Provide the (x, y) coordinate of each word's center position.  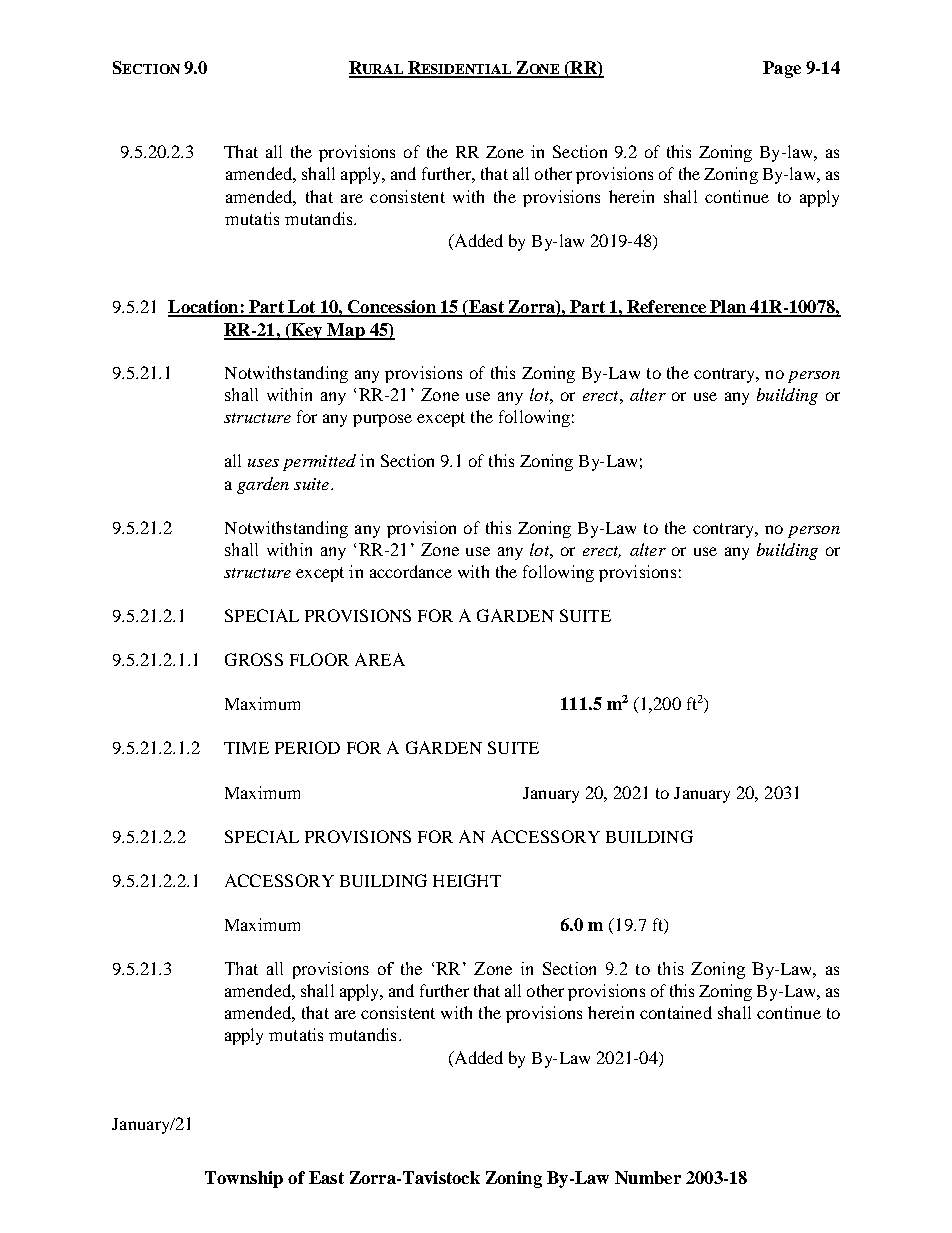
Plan (728, 308)
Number (648, 1177)
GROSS (254, 659)
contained (676, 1012)
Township (244, 1179)
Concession (391, 308)
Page (782, 69)
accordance (411, 571)
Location (204, 308)
